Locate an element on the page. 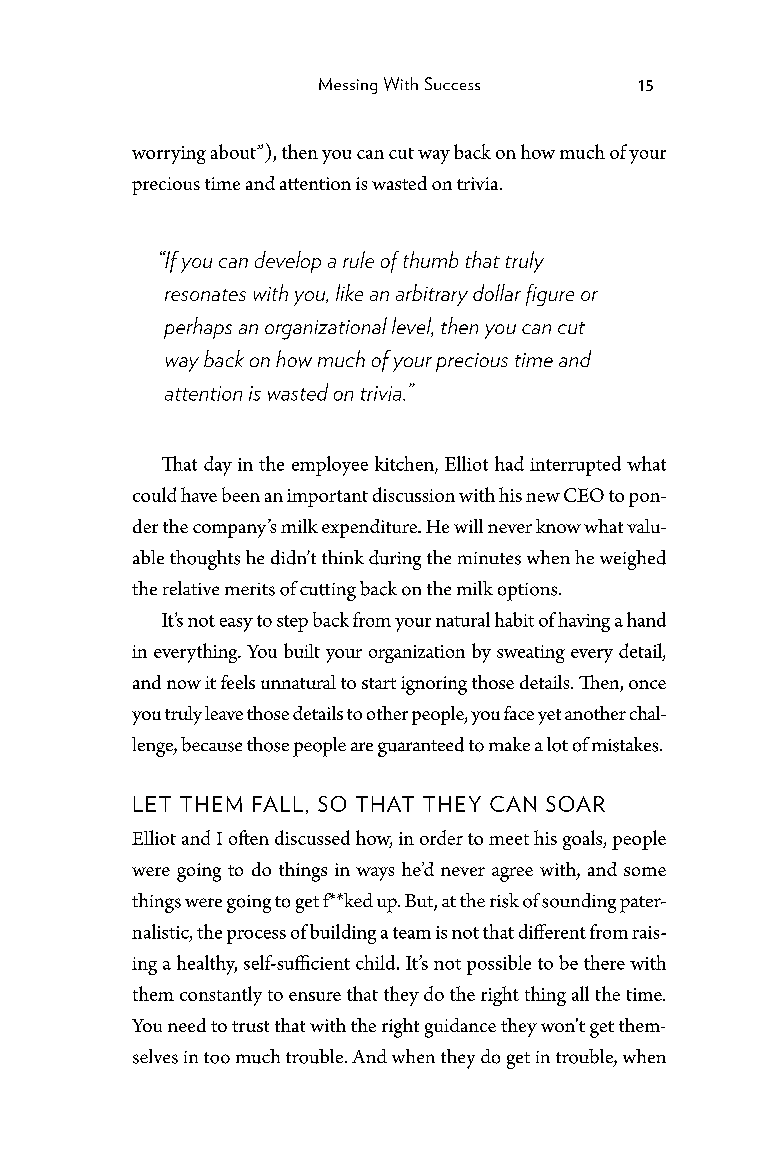  need is located at coordinates (187, 1025).
